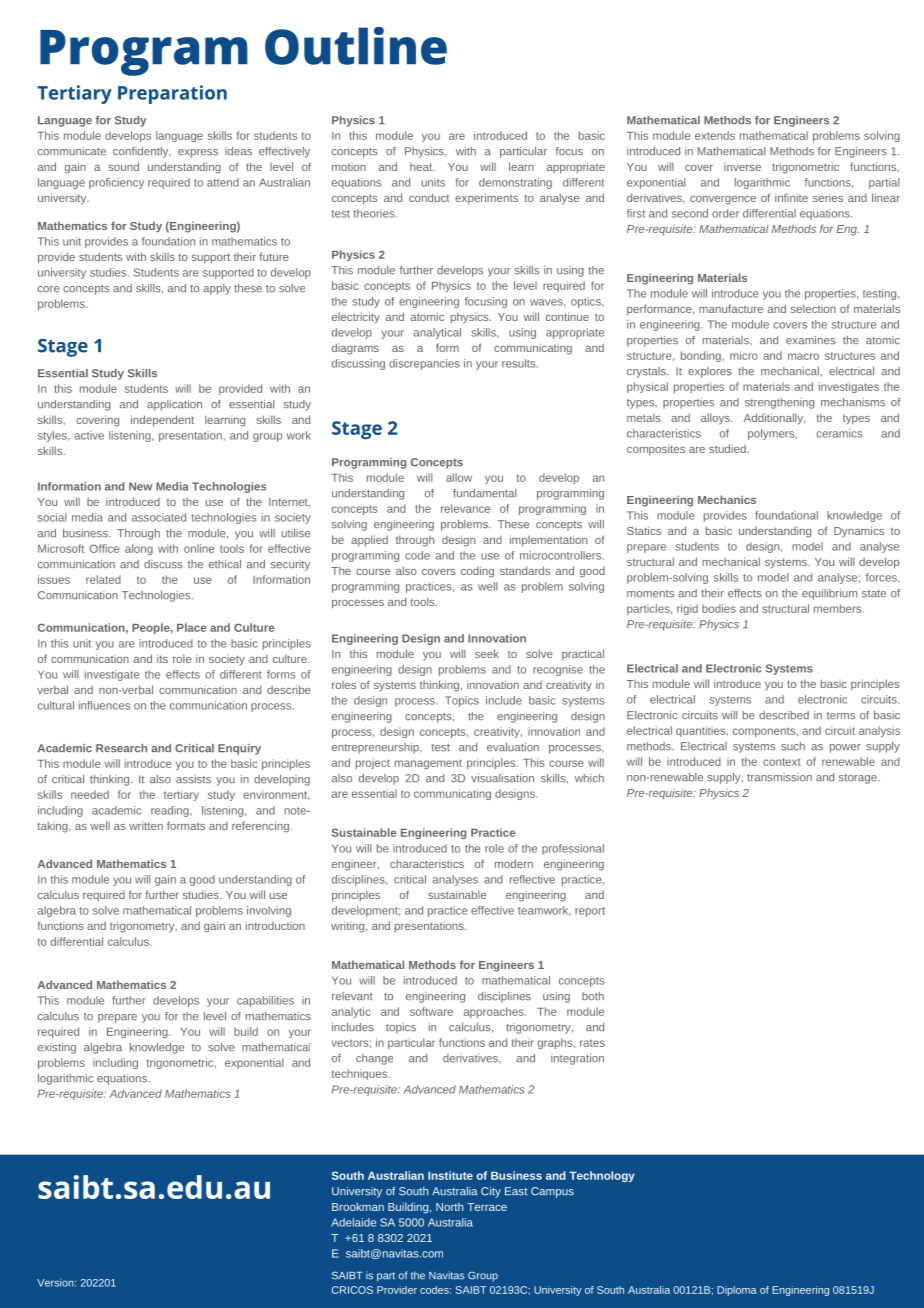  I want to click on studied, so click(728, 448).
